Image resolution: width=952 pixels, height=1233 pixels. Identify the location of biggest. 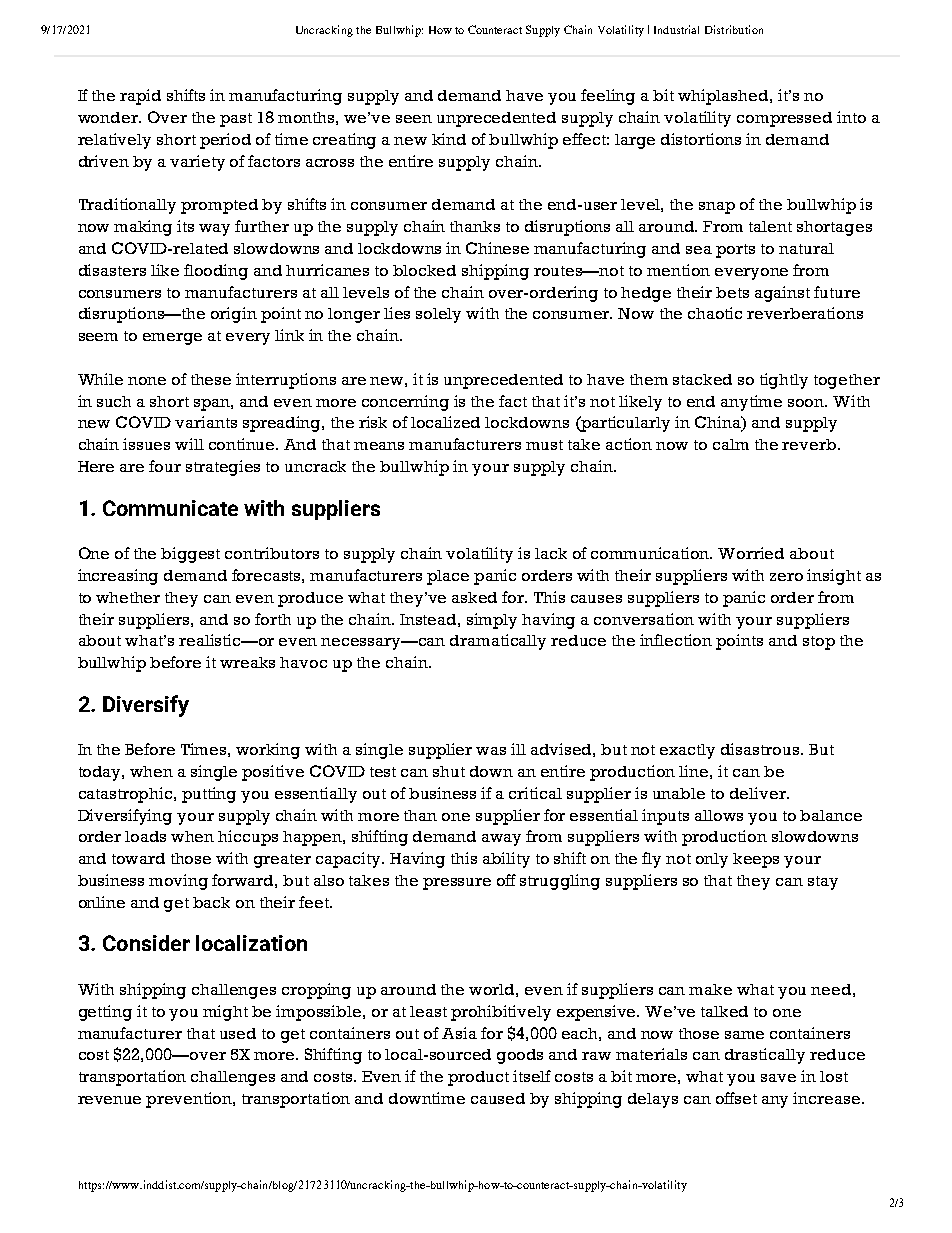
(190, 555).
